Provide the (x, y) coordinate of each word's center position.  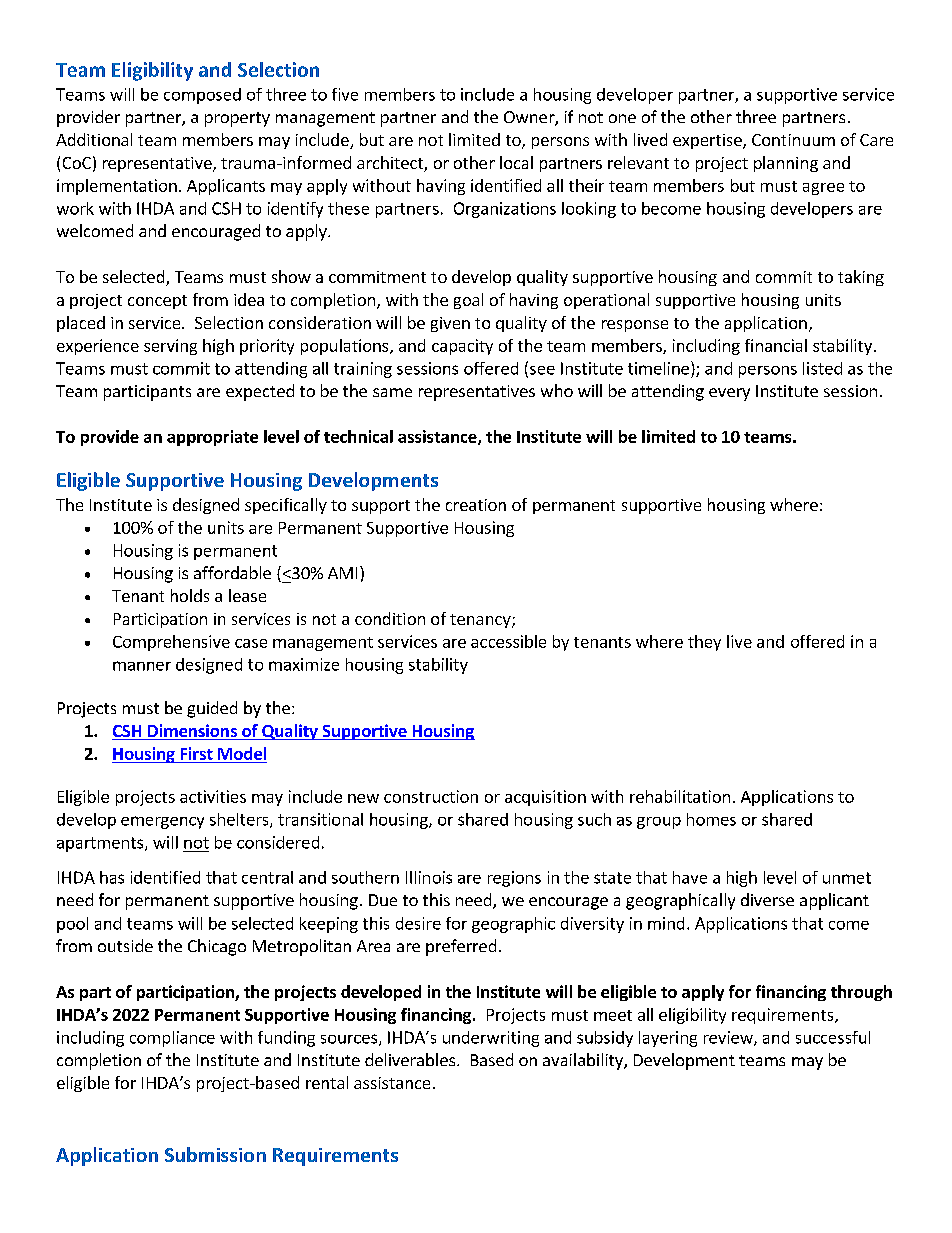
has (112, 877)
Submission (215, 1154)
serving (170, 347)
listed (822, 368)
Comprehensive (171, 643)
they (704, 643)
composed (202, 96)
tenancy (481, 621)
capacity (462, 347)
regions (514, 879)
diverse (767, 899)
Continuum (793, 140)
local (516, 162)
